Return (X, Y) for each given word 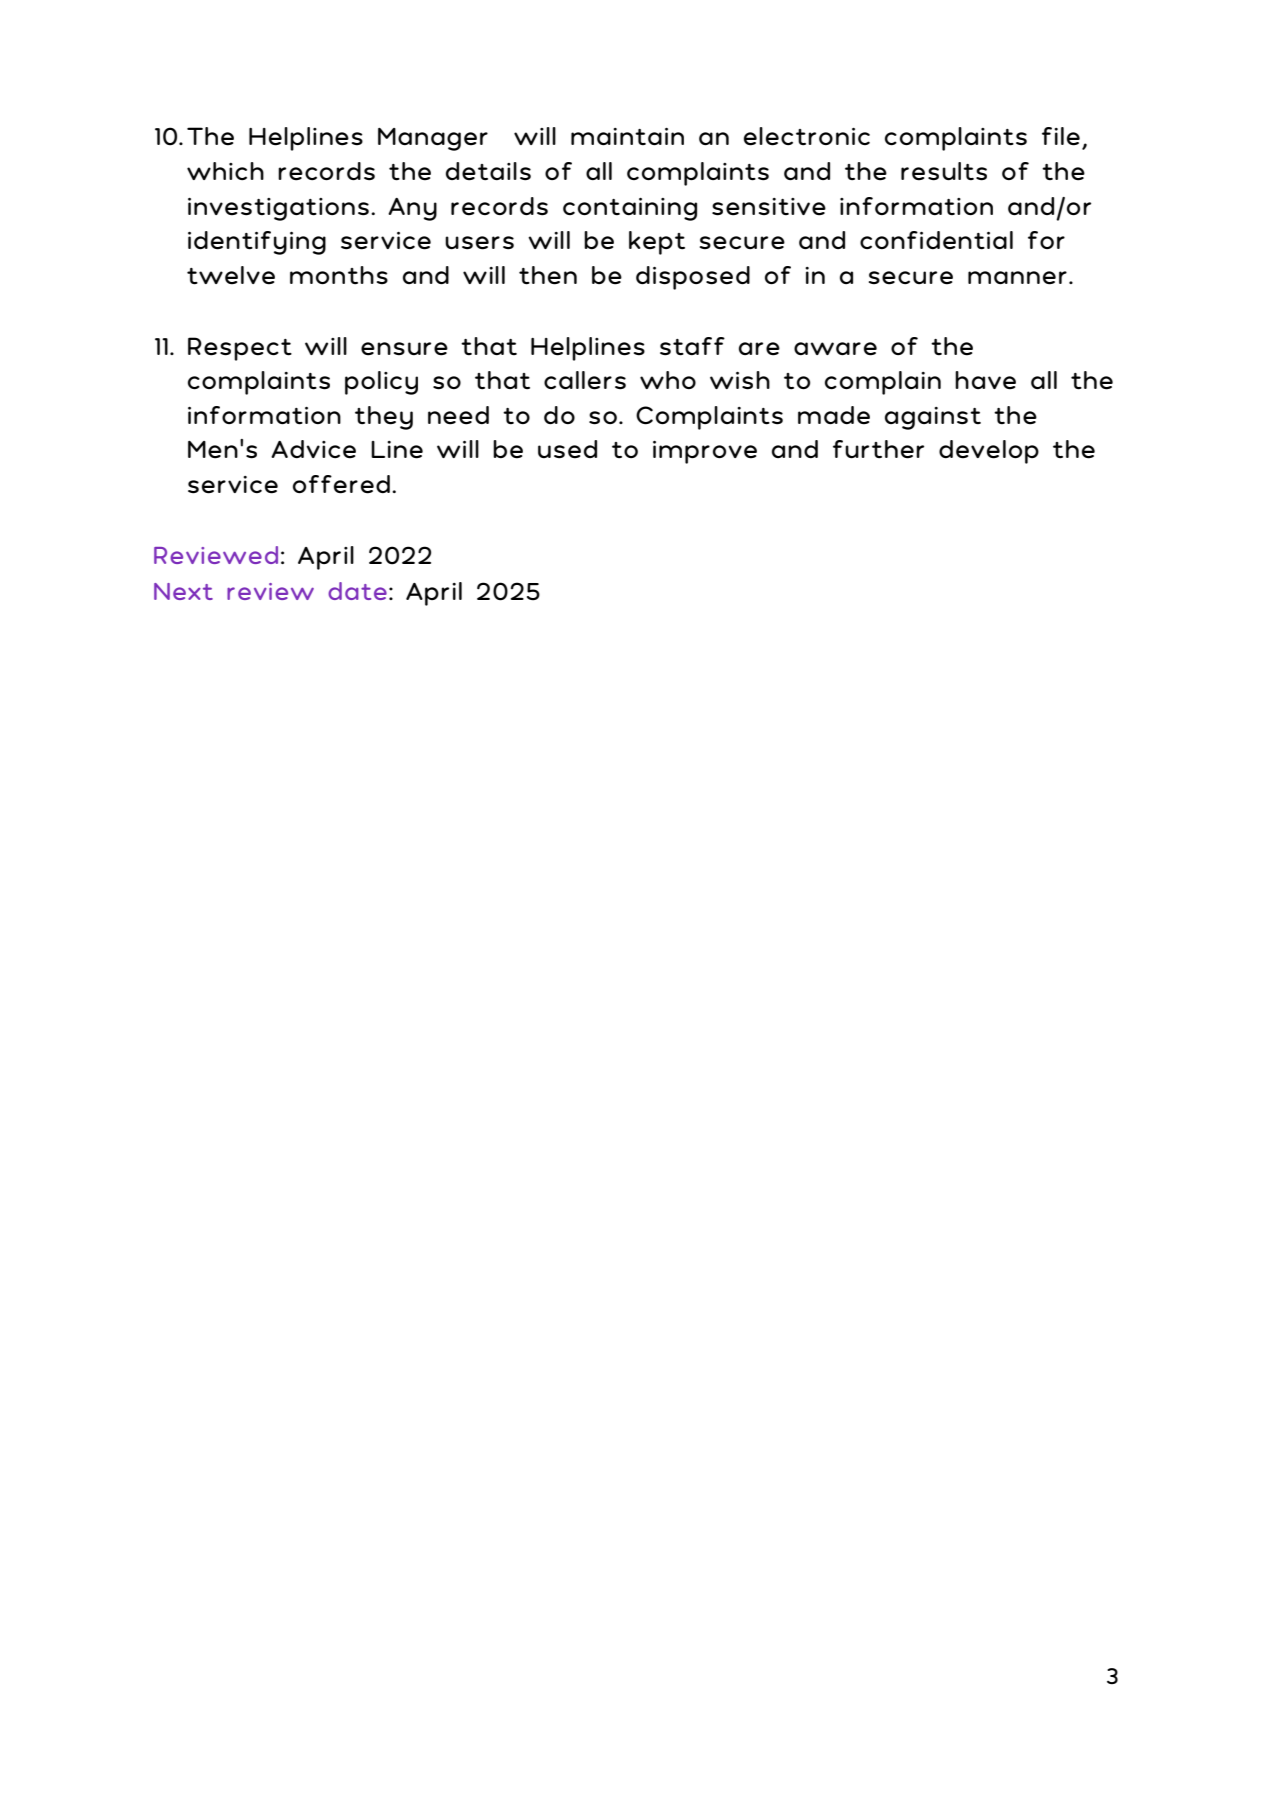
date (357, 591)
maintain (627, 136)
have (985, 380)
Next (183, 591)
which (225, 171)
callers (585, 380)
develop (989, 452)
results (944, 171)
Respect (240, 349)
